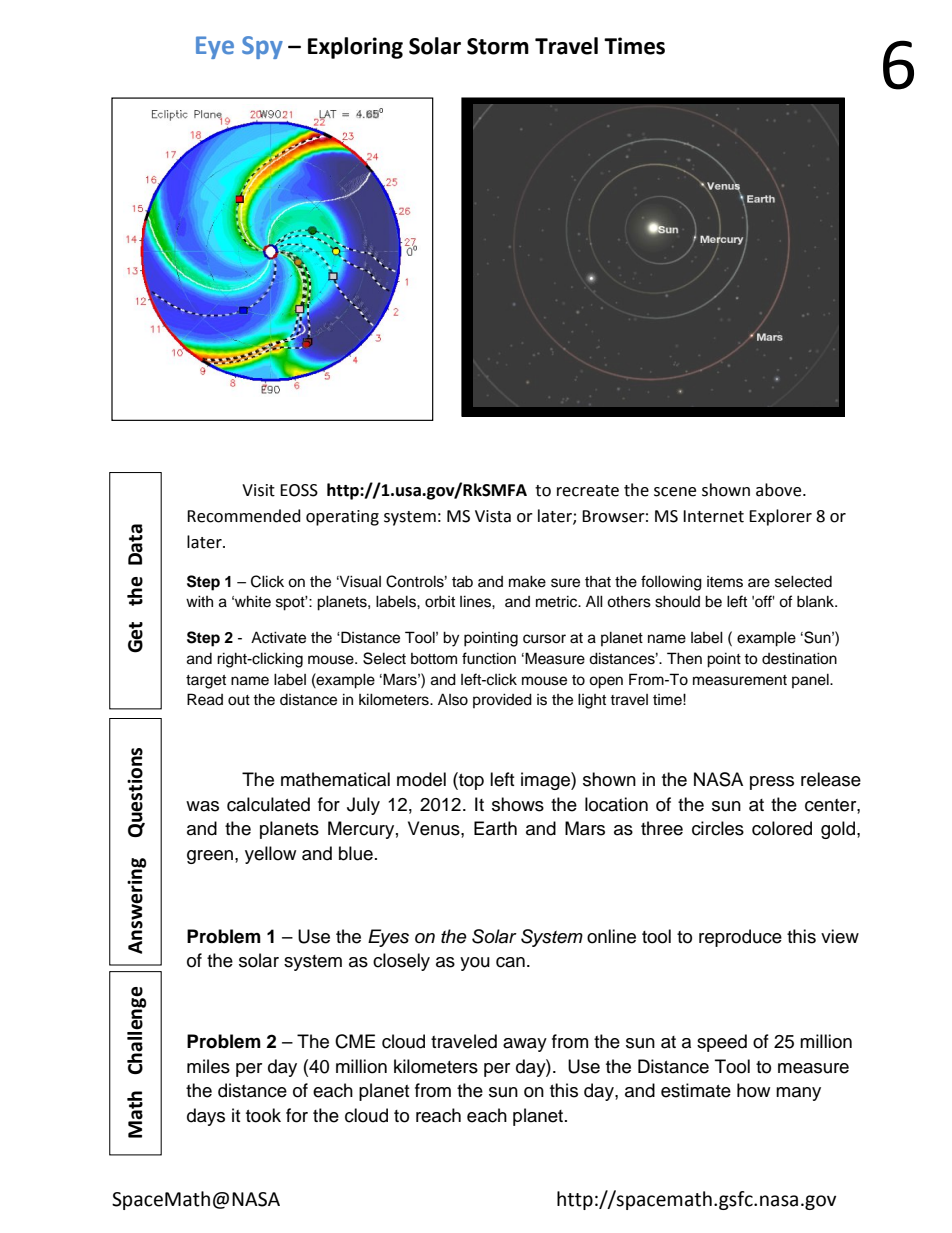 The width and height of the screenshot is (952, 1233). I want to click on make, so click(527, 581).
